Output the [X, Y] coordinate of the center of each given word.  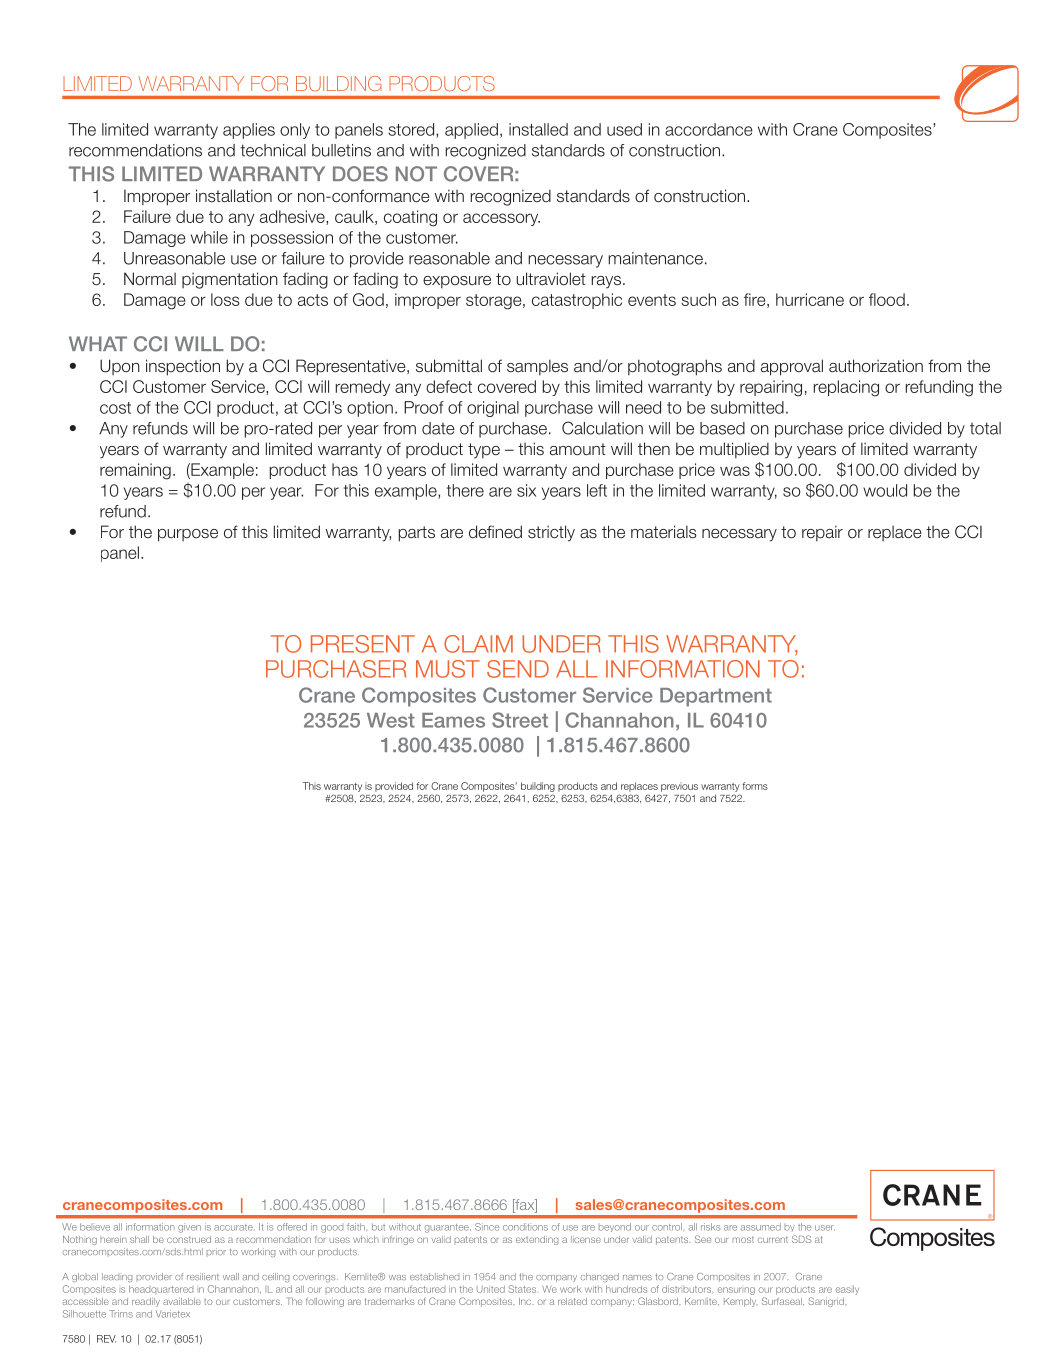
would [885, 490]
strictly [551, 533]
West [391, 720]
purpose [188, 535]
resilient [203, 1276]
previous [679, 787]
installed [538, 129]
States [522, 1289]
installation [234, 196]
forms [755, 786]
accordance [709, 129]
